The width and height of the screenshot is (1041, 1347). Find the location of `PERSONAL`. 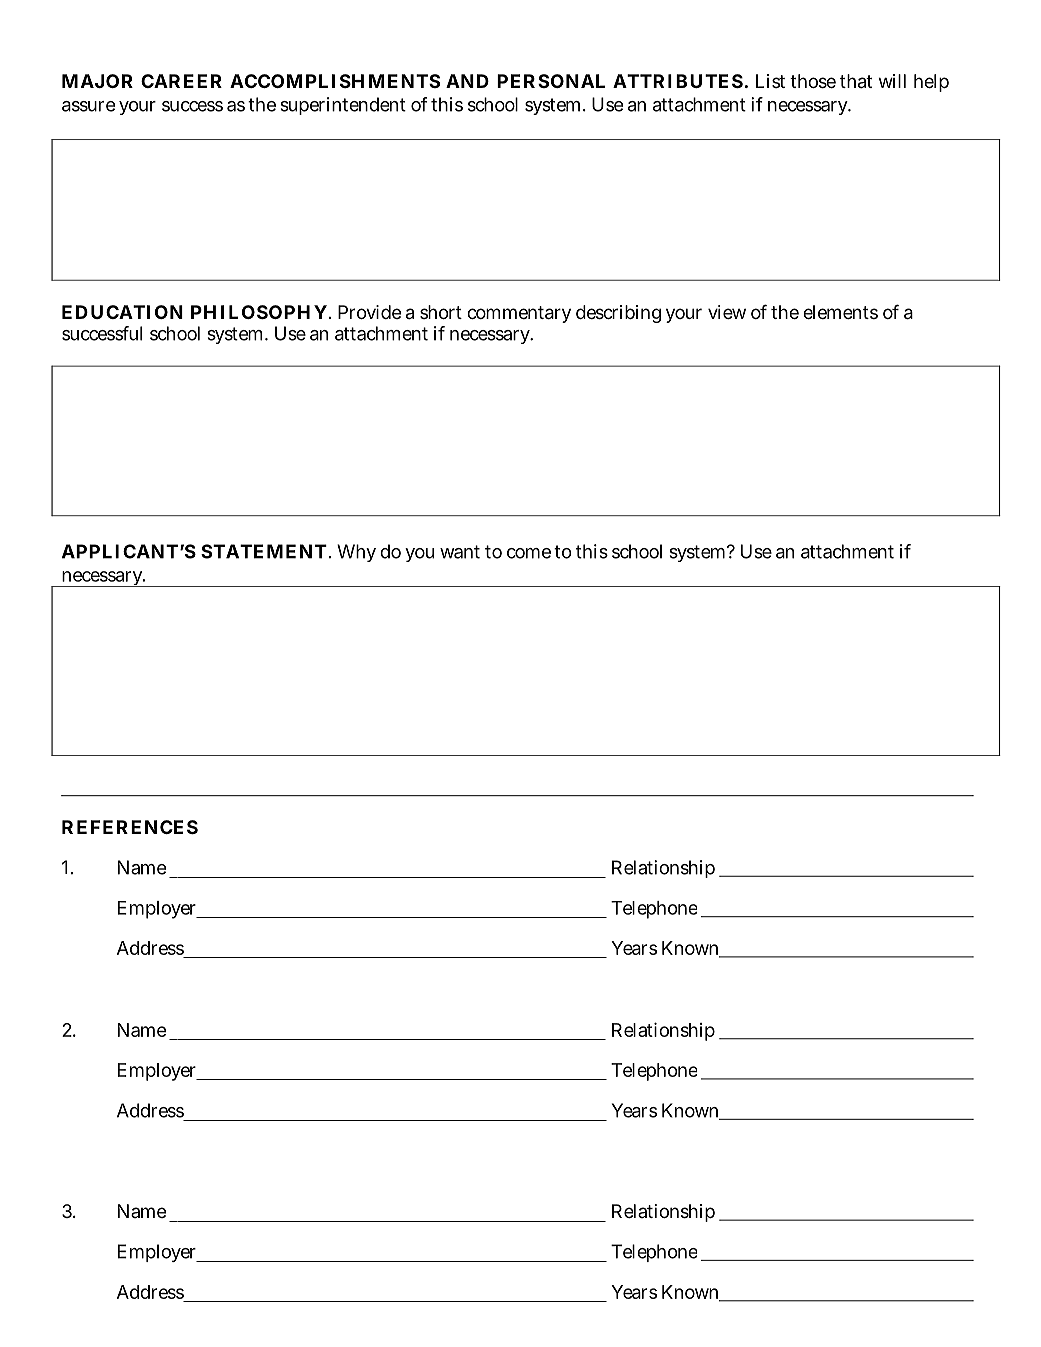

PERSONAL is located at coordinates (551, 81).
